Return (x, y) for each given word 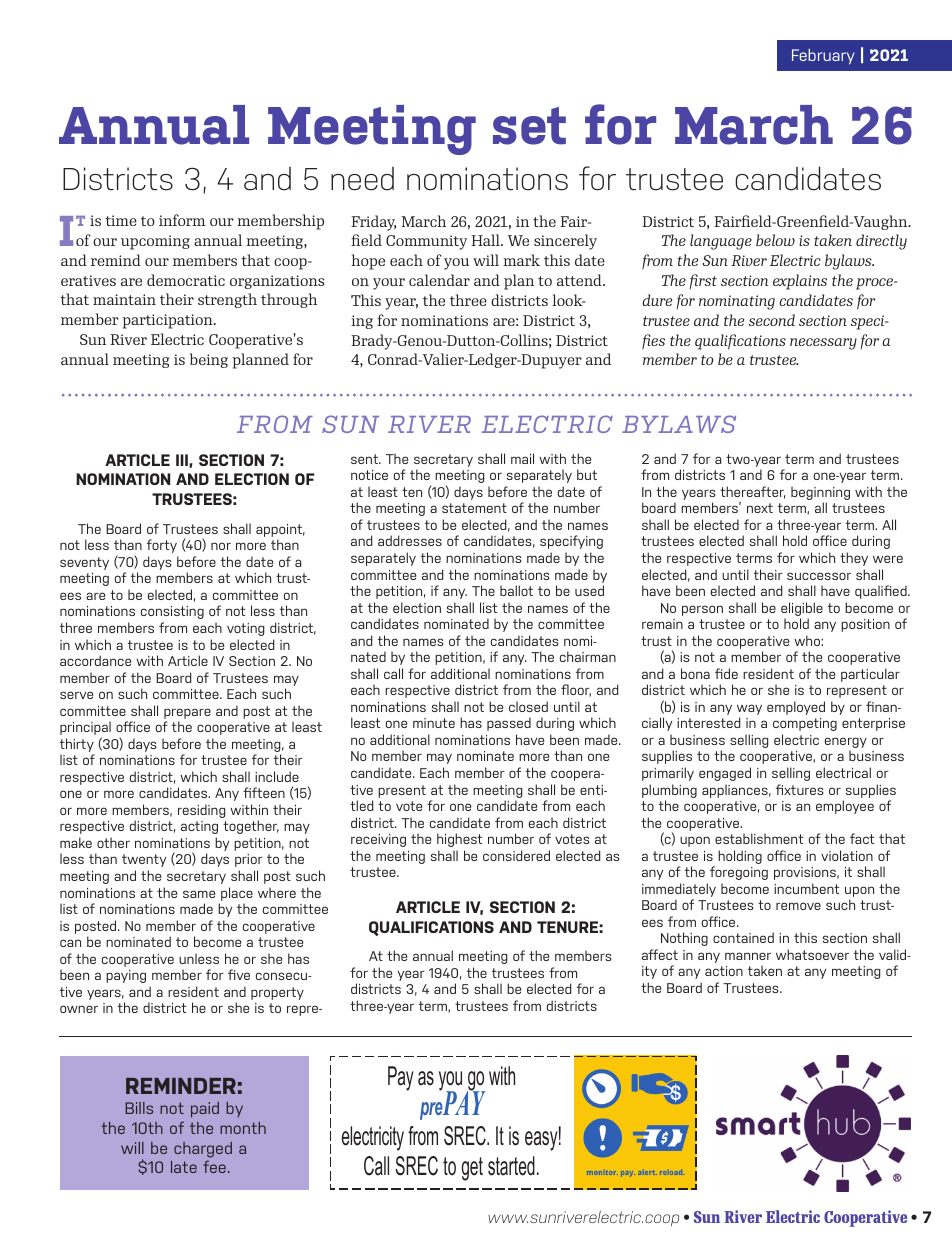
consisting (172, 612)
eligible (802, 610)
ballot (516, 590)
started (511, 1166)
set (529, 126)
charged (203, 1150)
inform (182, 220)
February (823, 57)
